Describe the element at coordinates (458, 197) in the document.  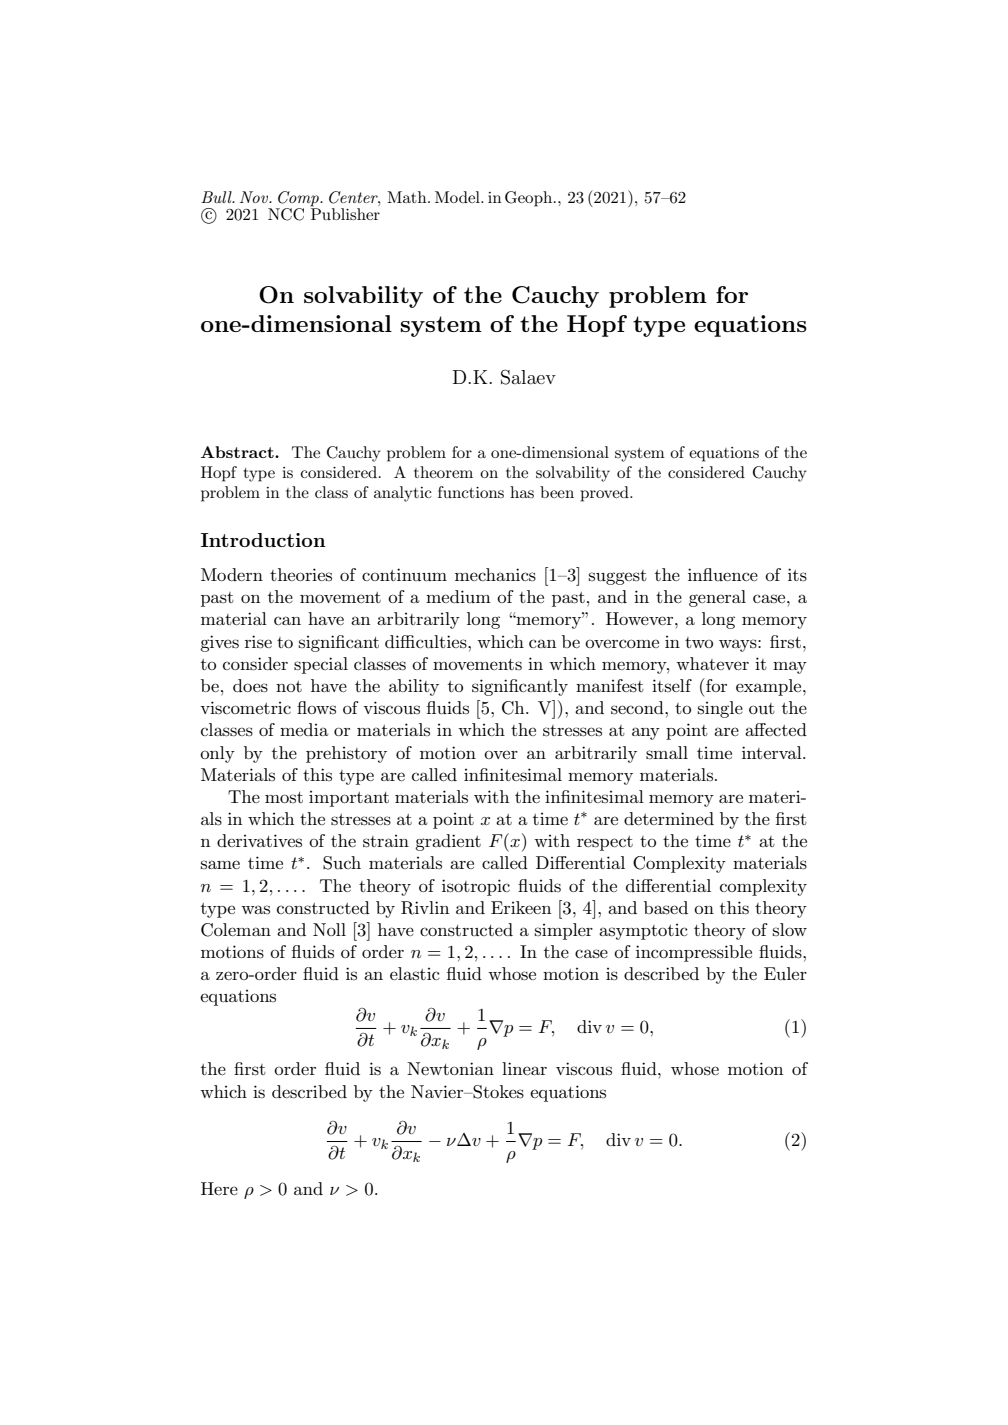
I see `Model` at that location.
